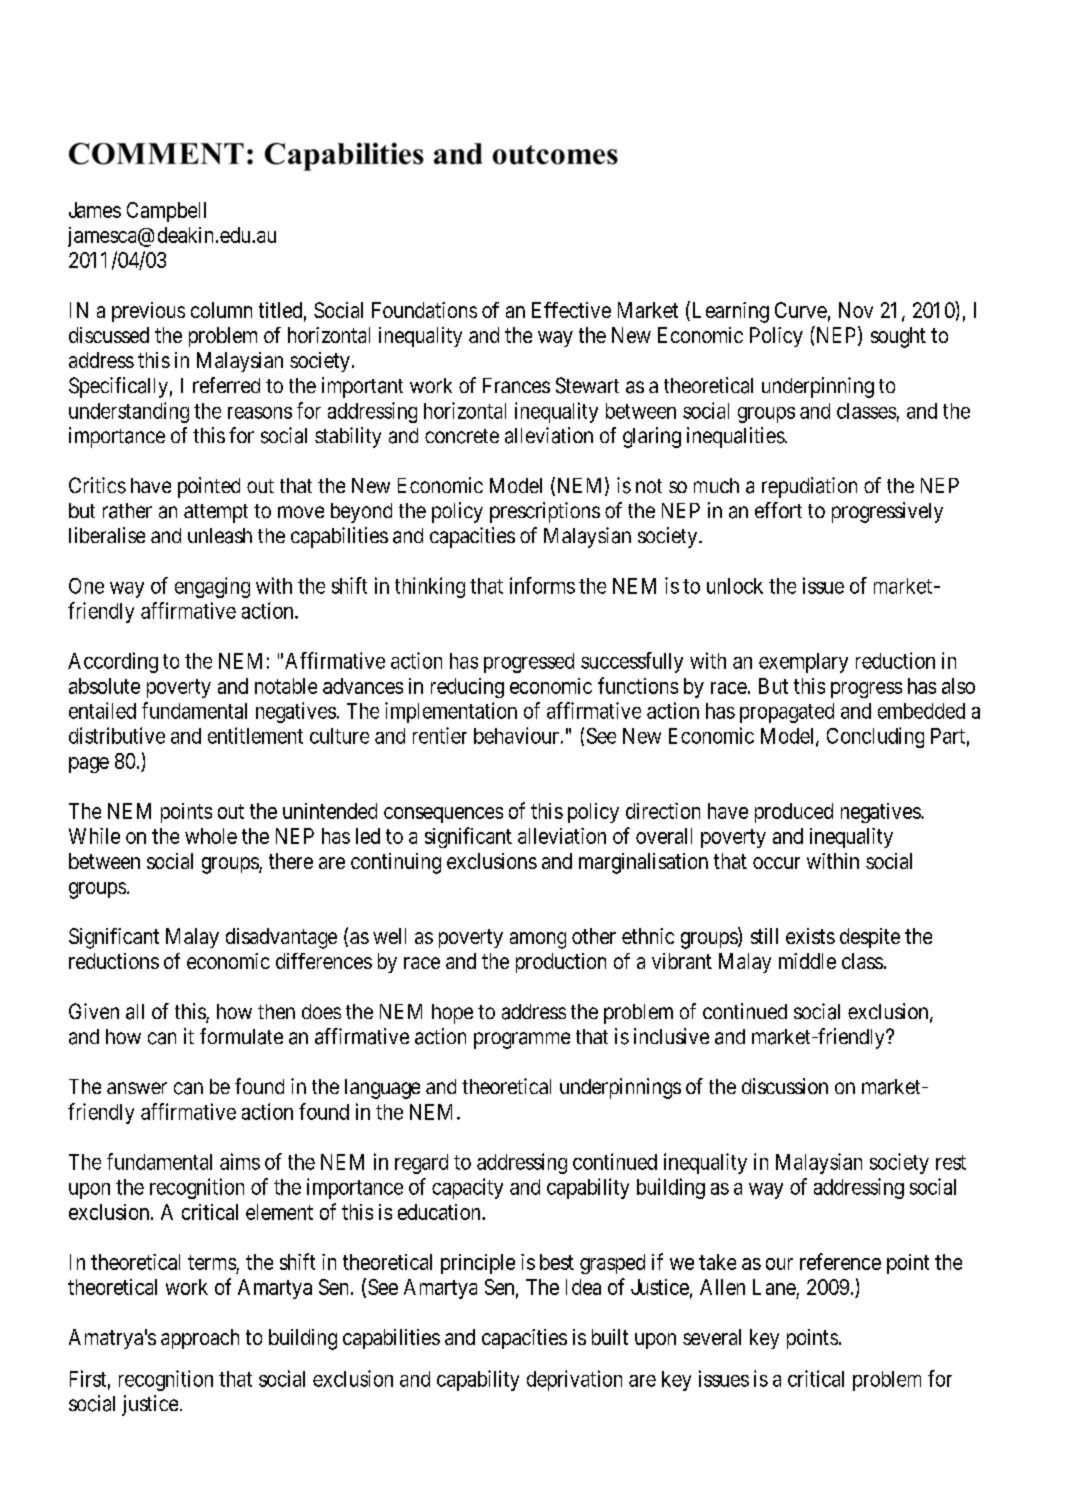 This screenshot has height=1508, width=1066. I want to click on whole, so click(211, 836).
